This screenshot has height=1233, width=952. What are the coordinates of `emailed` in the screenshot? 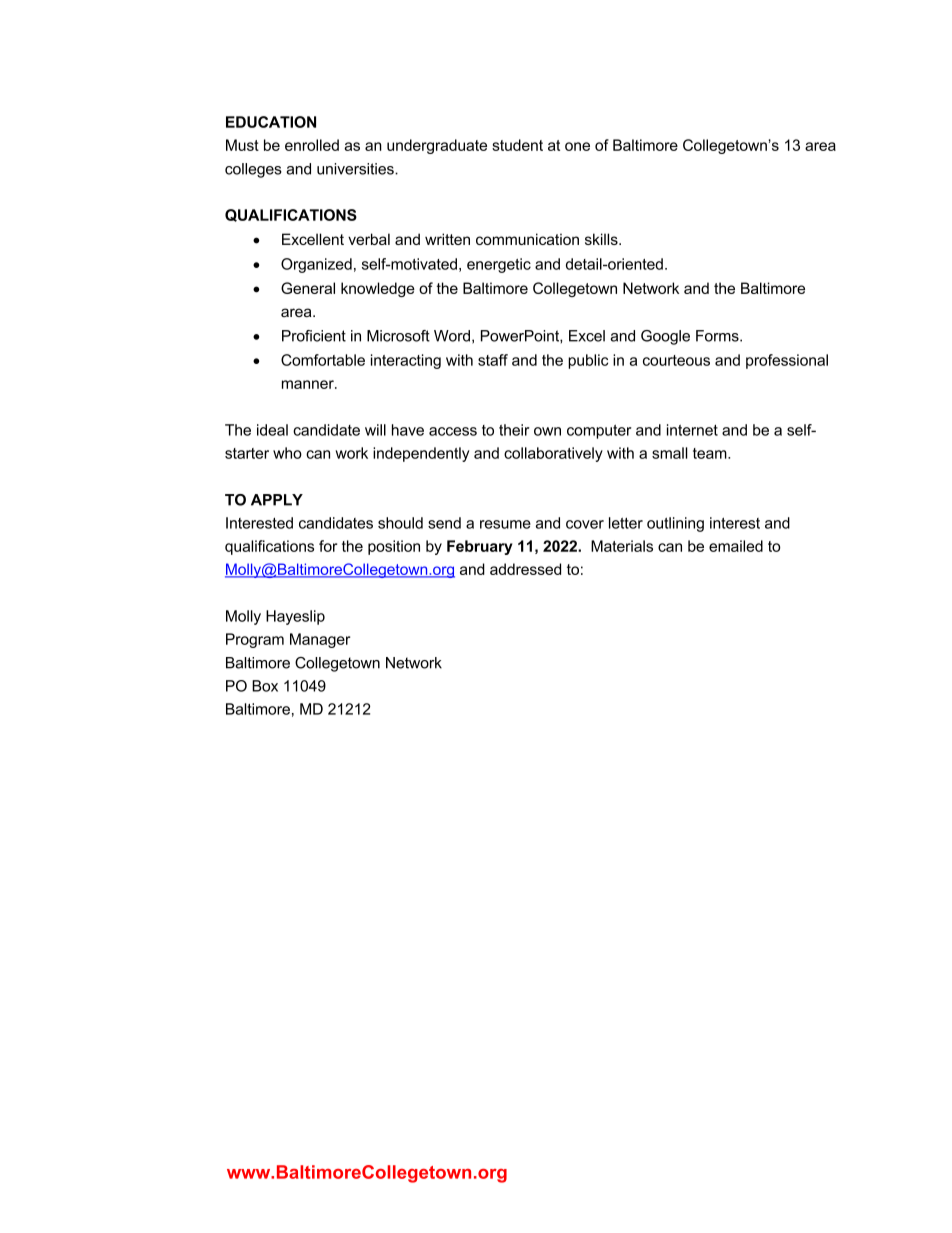 It's located at (736, 546).
